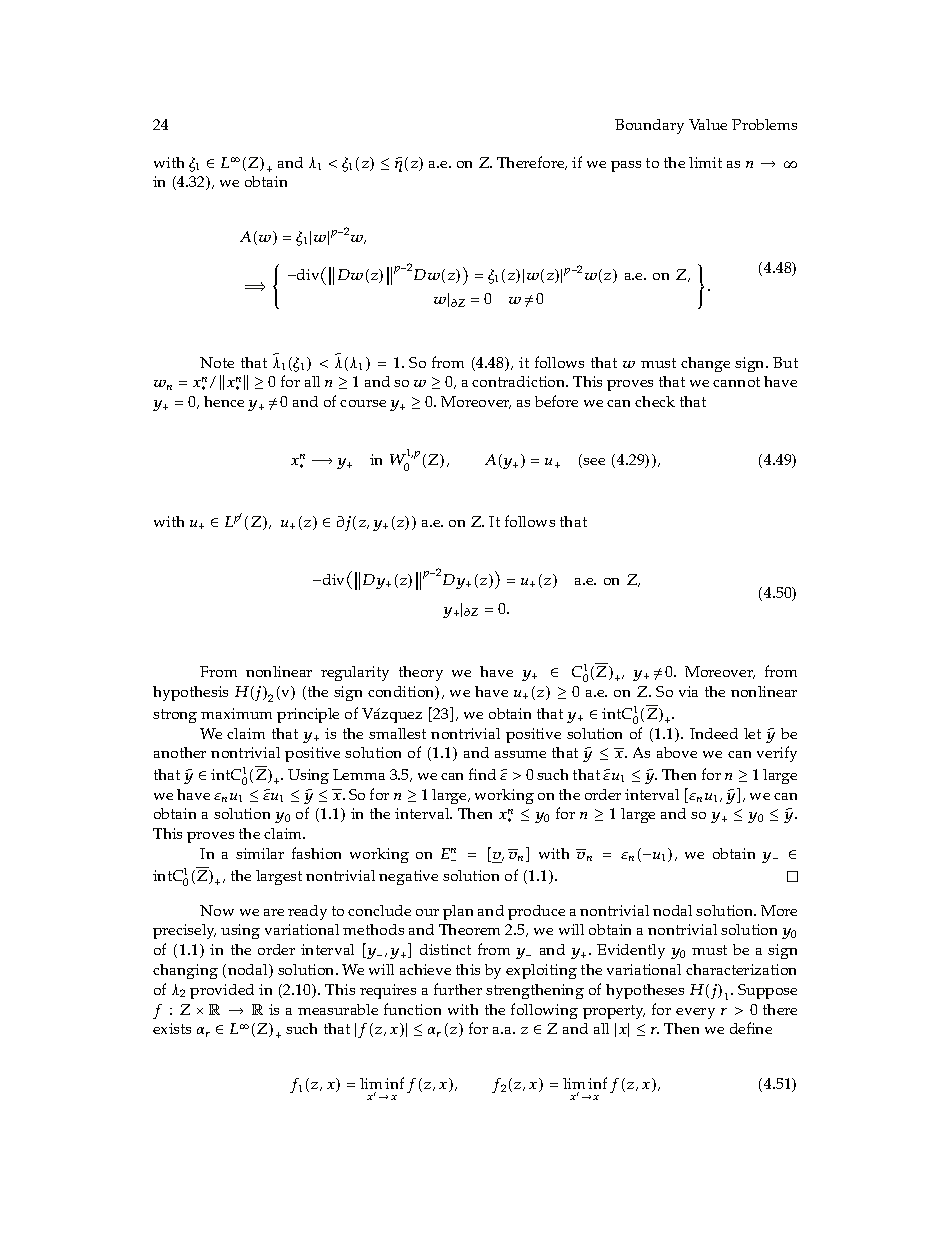  Describe the element at coordinates (626, 166) in the image. I see `pass` at that location.
